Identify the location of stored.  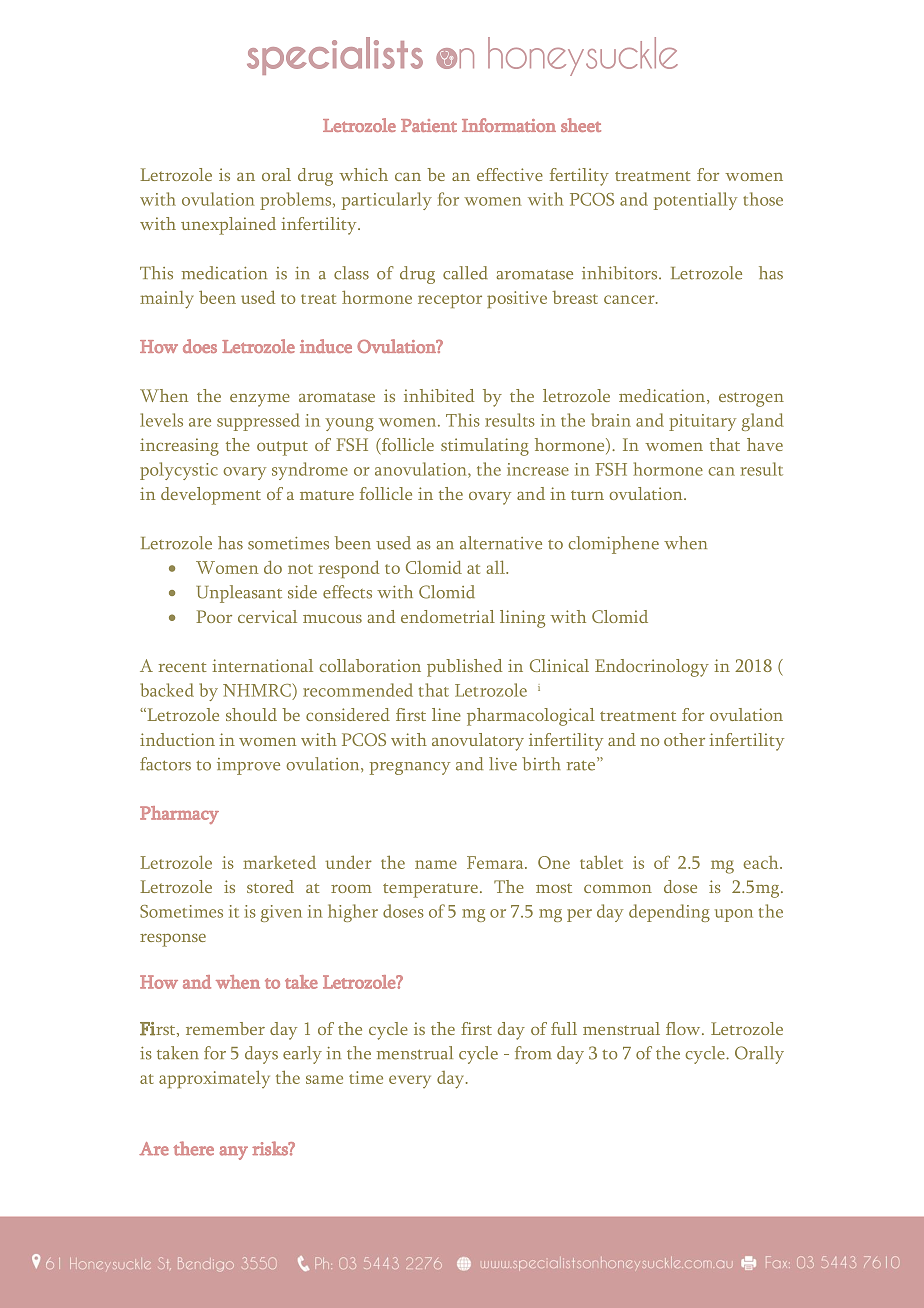
(270, 886).
